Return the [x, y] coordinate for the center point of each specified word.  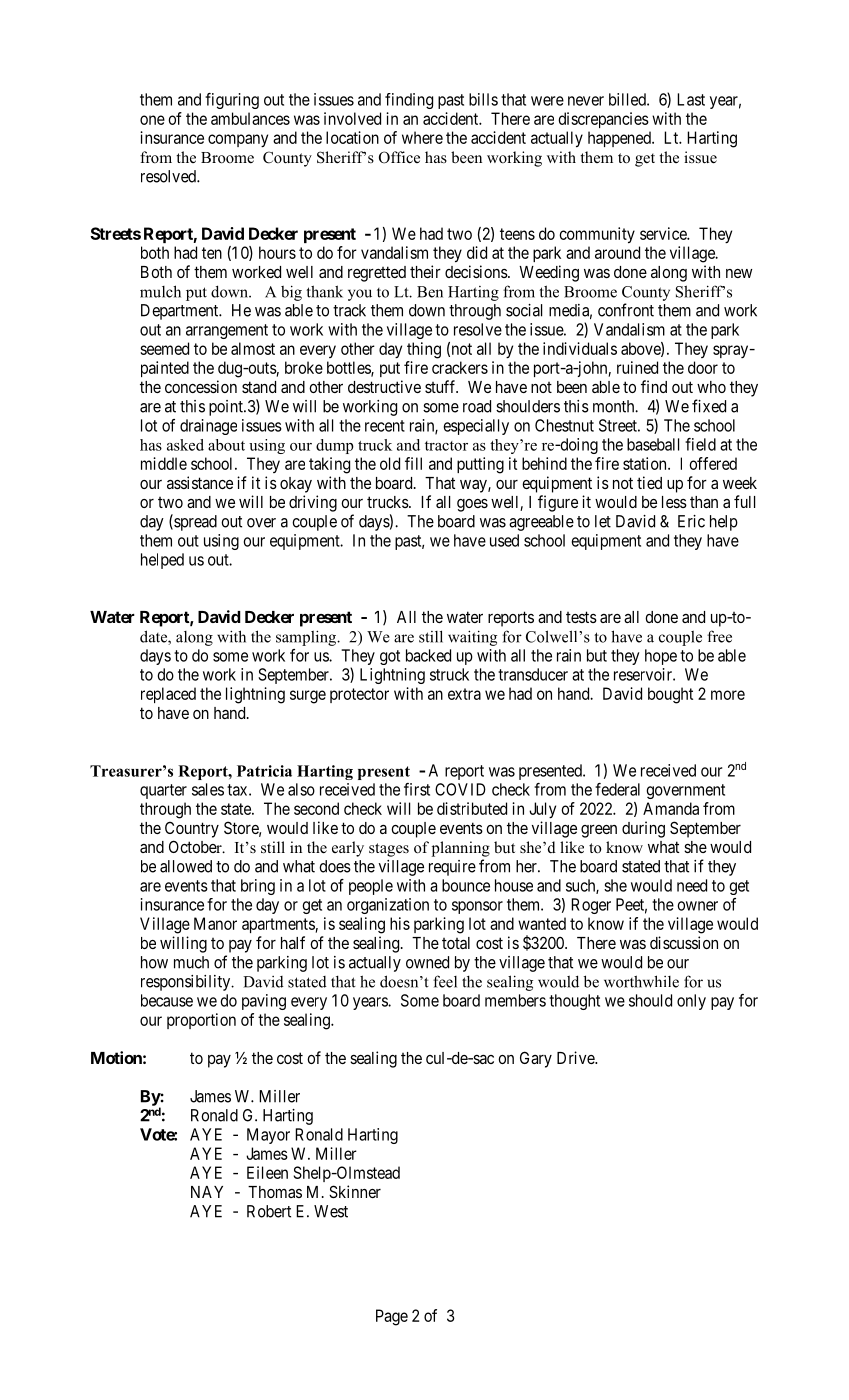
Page [392, 1317]
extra [464, 694]
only [691, 1002]
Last [691, 99]
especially [476, 427]
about [226, 445]
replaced [168, 695]
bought [670, 695]
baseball [653, 444]
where [422, 137]
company [238, 140]
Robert [269, 1211]
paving [264, 1002]
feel [445, 981]
